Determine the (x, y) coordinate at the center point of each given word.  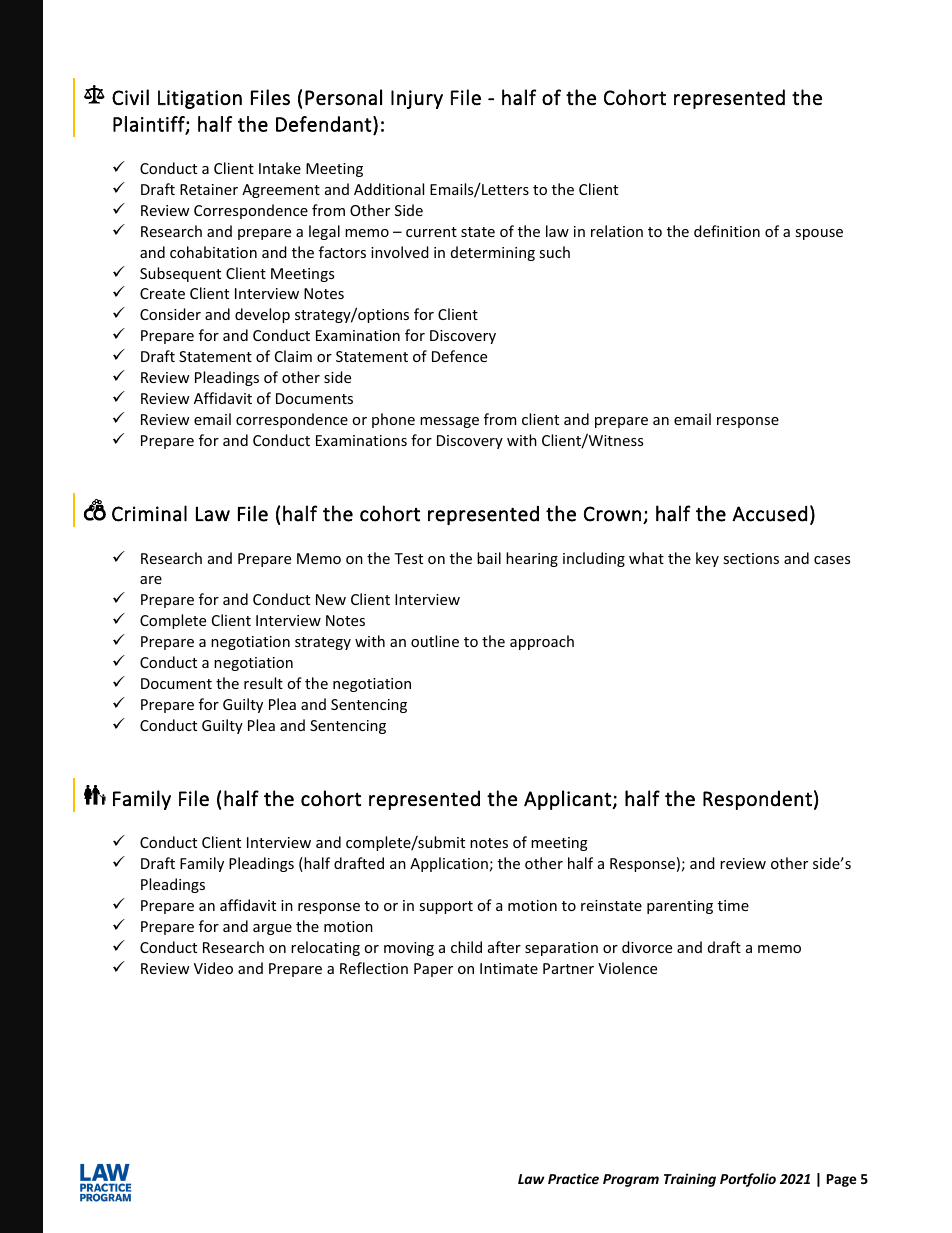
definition (727, 231)
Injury (417, 99)
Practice (573, 1178)
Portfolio (748, 1180)
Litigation (200, 99)
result (263, 683)
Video (213, 968)
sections (751, 558)
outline (435, 641)
